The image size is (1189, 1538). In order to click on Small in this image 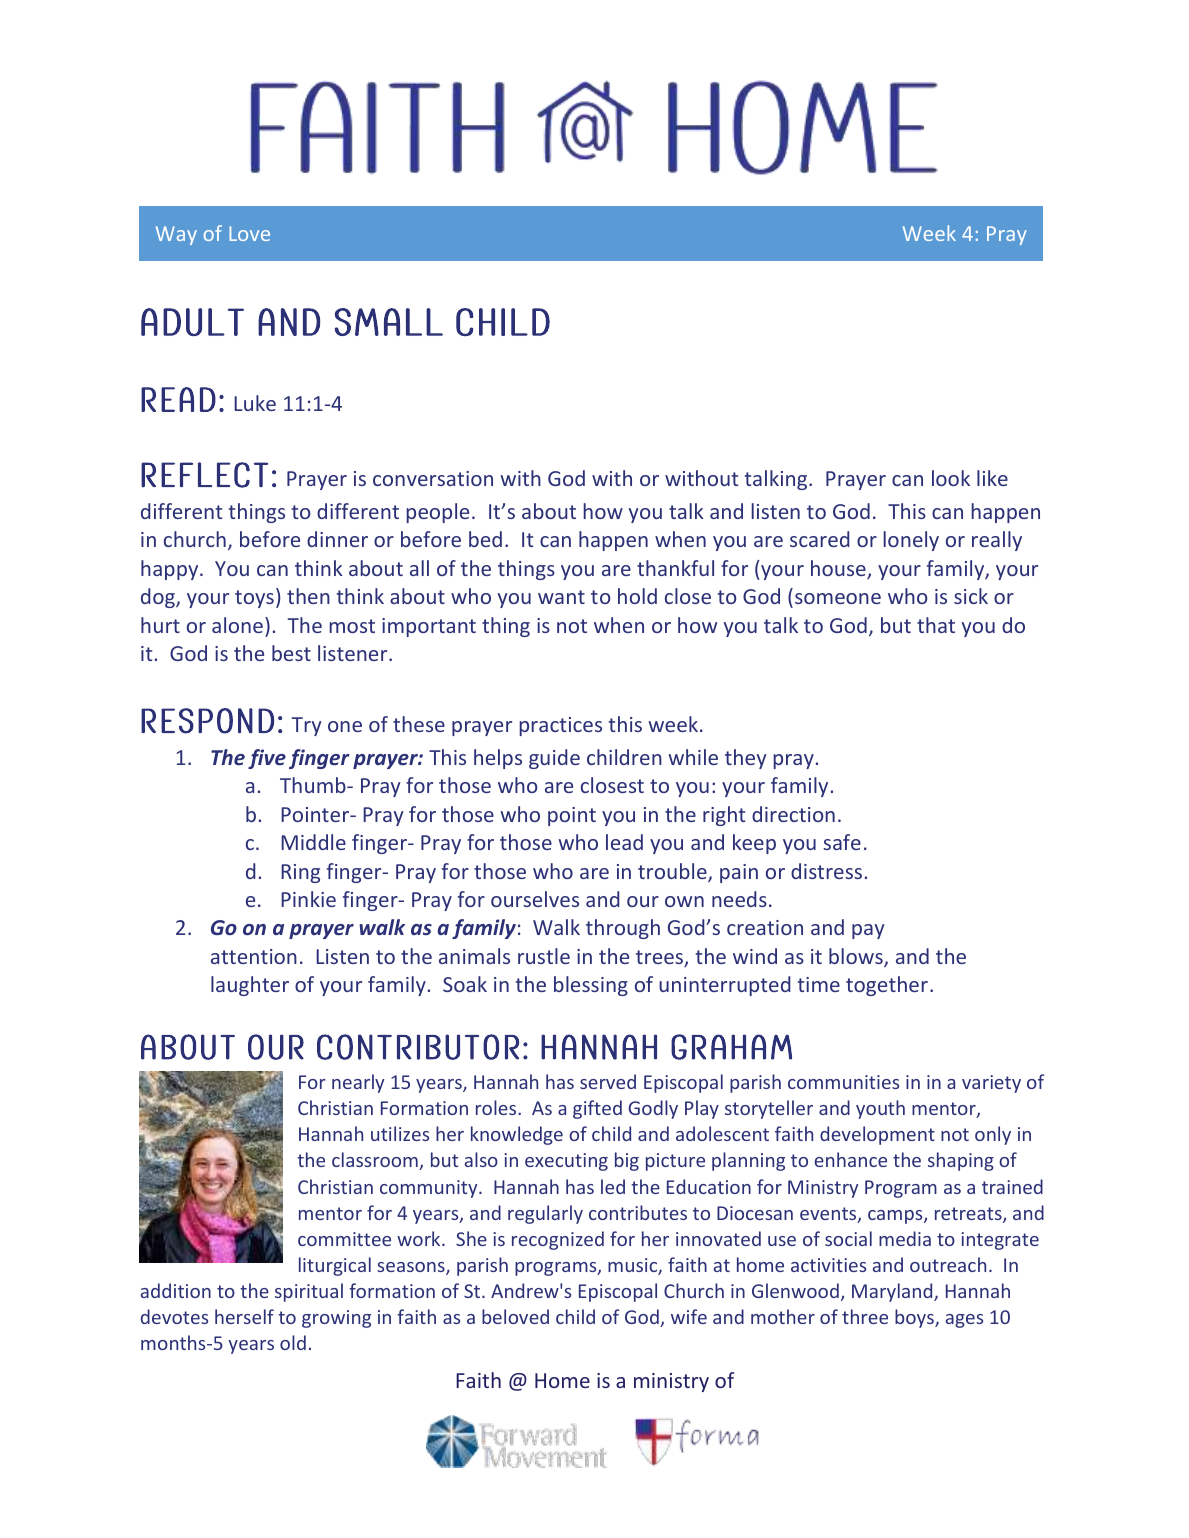, I will do `click(389, 322)`.
